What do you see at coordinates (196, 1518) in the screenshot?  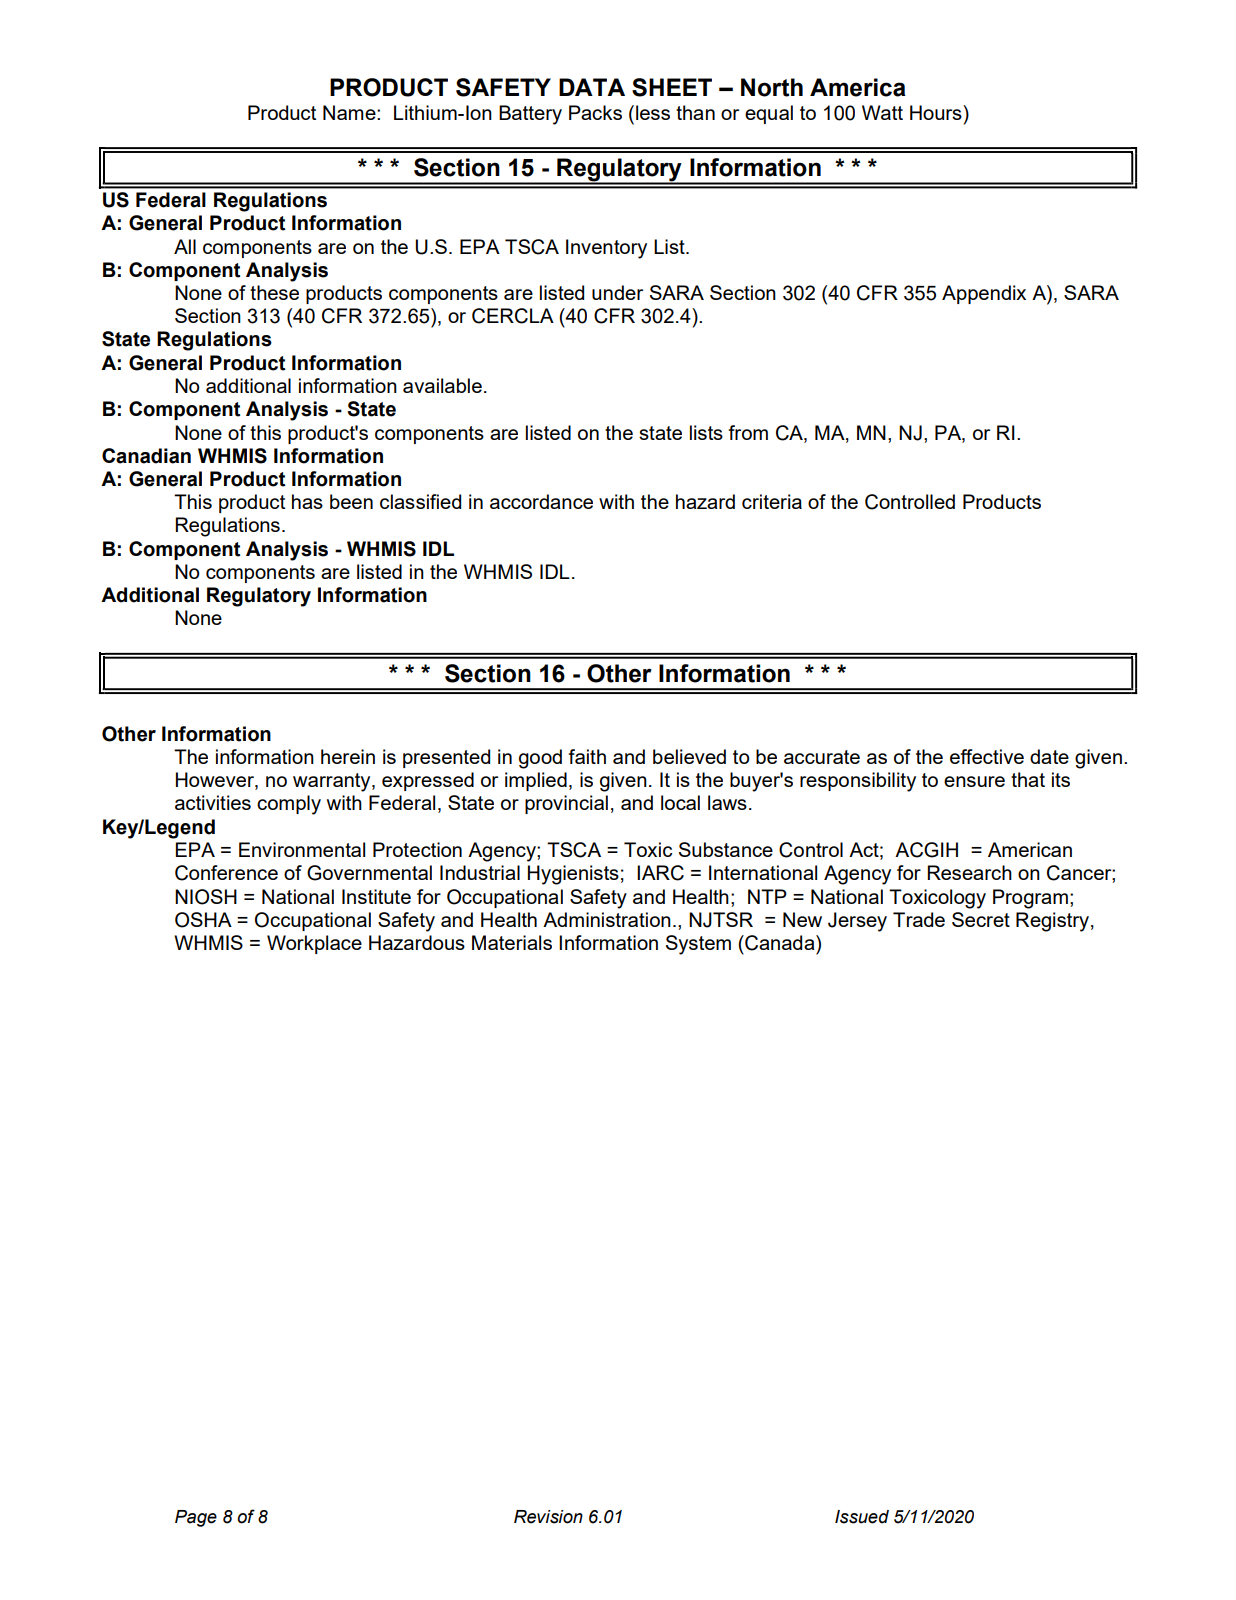 I see `Page` at bounding box center [196, 1518].
